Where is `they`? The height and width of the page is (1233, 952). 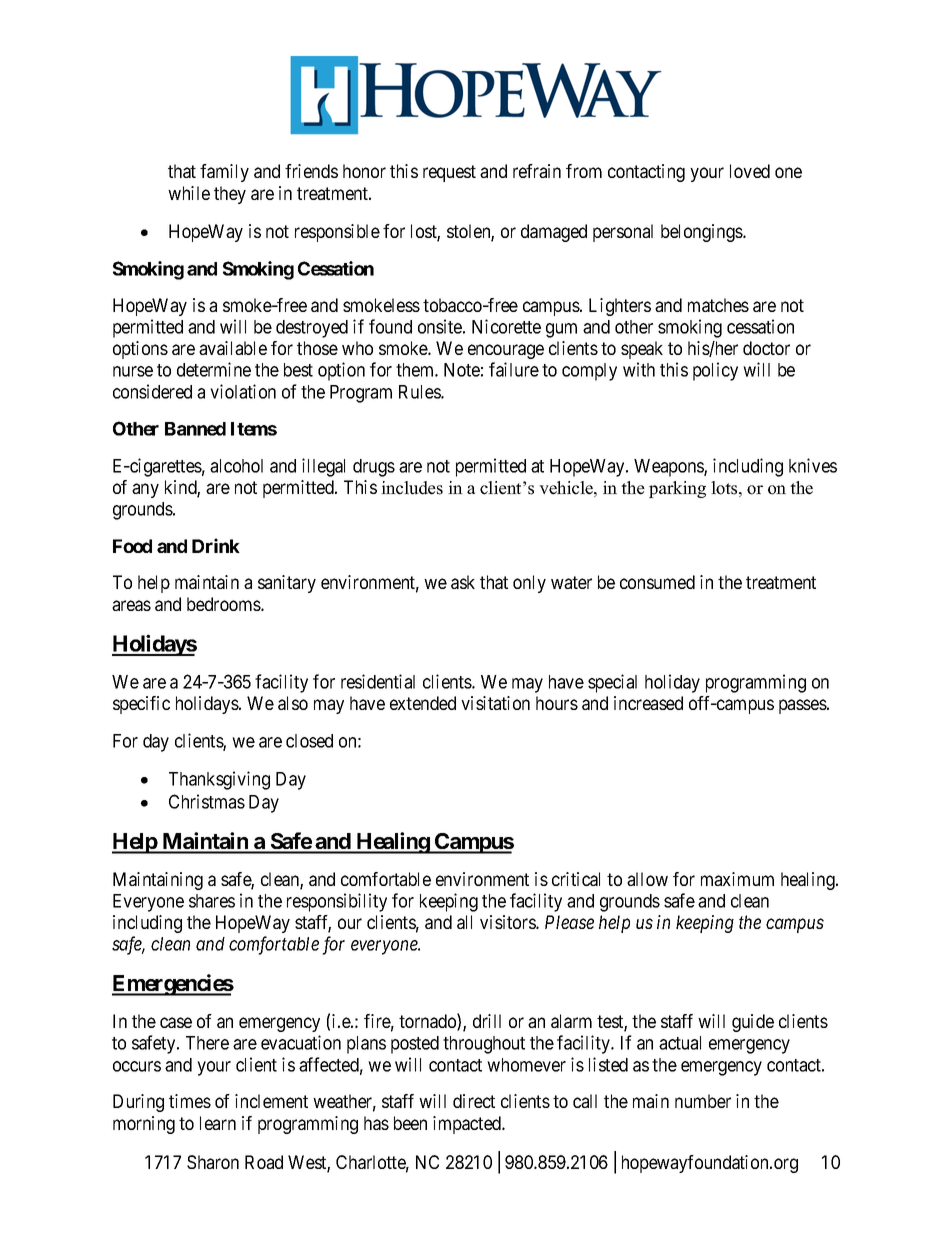 they is located at coordinates (230, 195).
